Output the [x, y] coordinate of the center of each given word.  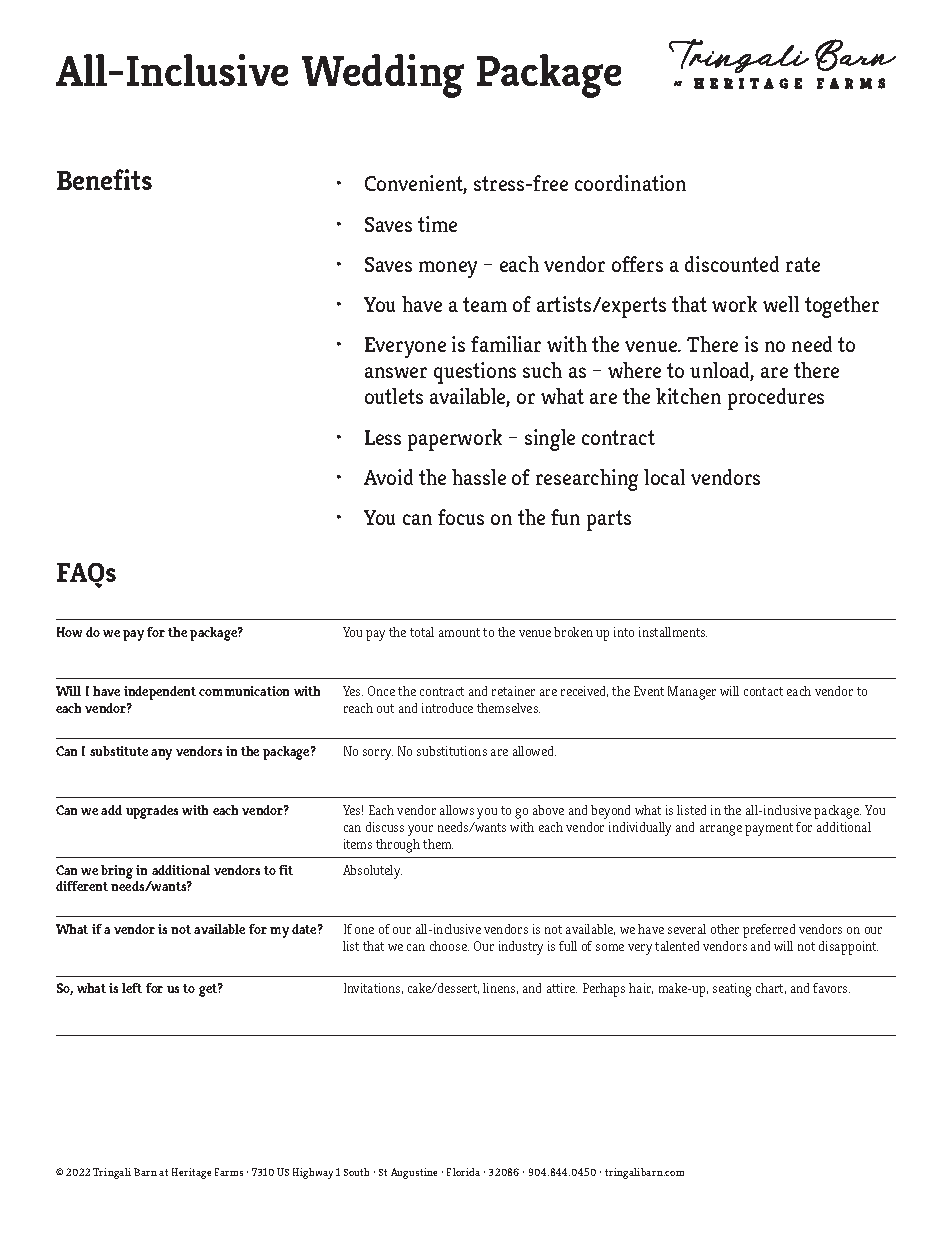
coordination [630, 183]
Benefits [104, 179]
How [69, 632]
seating [732, 990]
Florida [463, 1172]
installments [673, 632]
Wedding [383, 76]
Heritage [191, 1173]
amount [459, 632]
